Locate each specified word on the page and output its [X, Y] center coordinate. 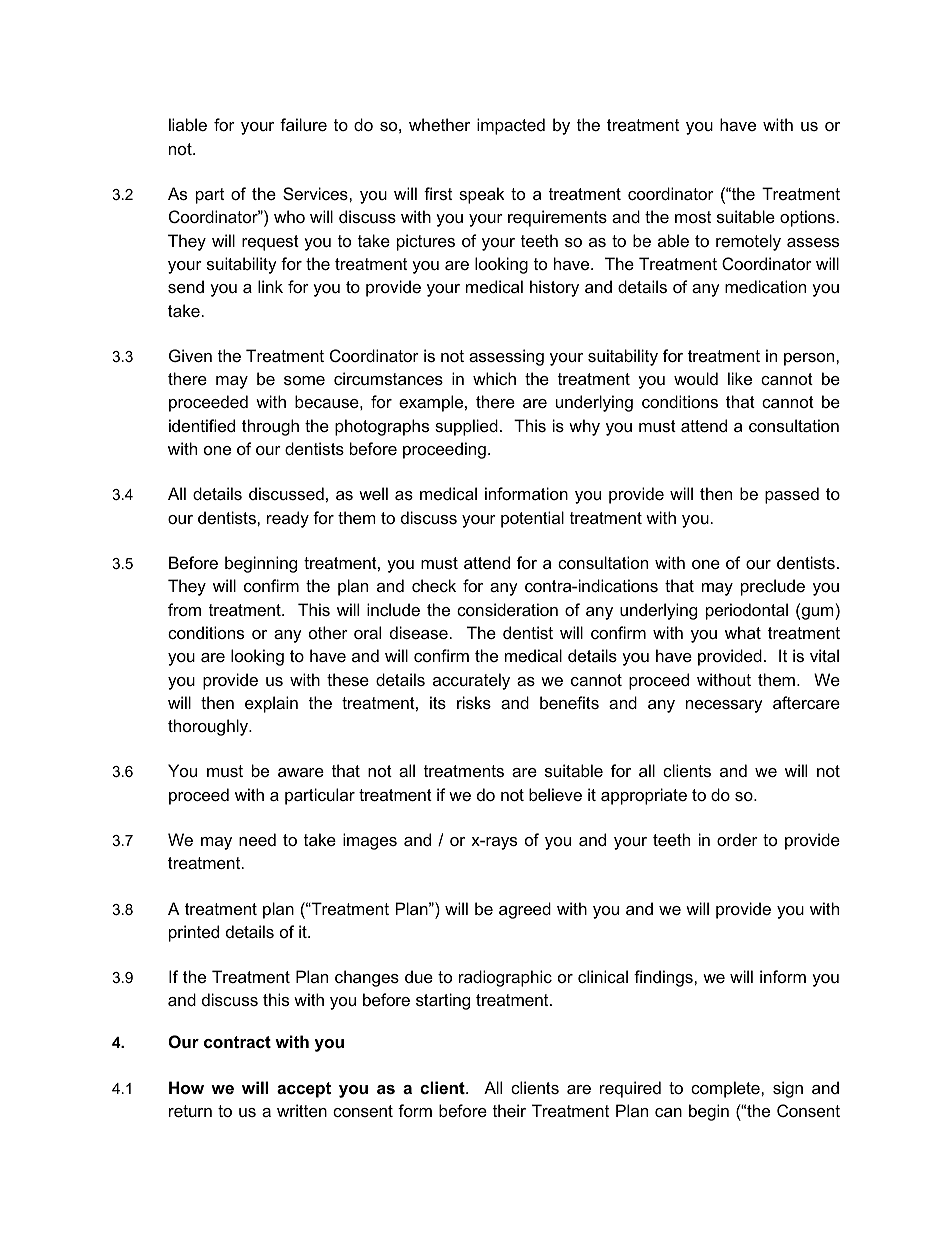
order [737, 839]
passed [792, 495]
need [257, 839]
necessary [724, 706]
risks [474, 702]
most [693, 217]
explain [271, 704]
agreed [525, 910]
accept [304, 1090]
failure [303, 124]
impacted [511, 126]
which [494, 378]
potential [532, 519]
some [304, 380]
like [740, 378]
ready [288, 519]
